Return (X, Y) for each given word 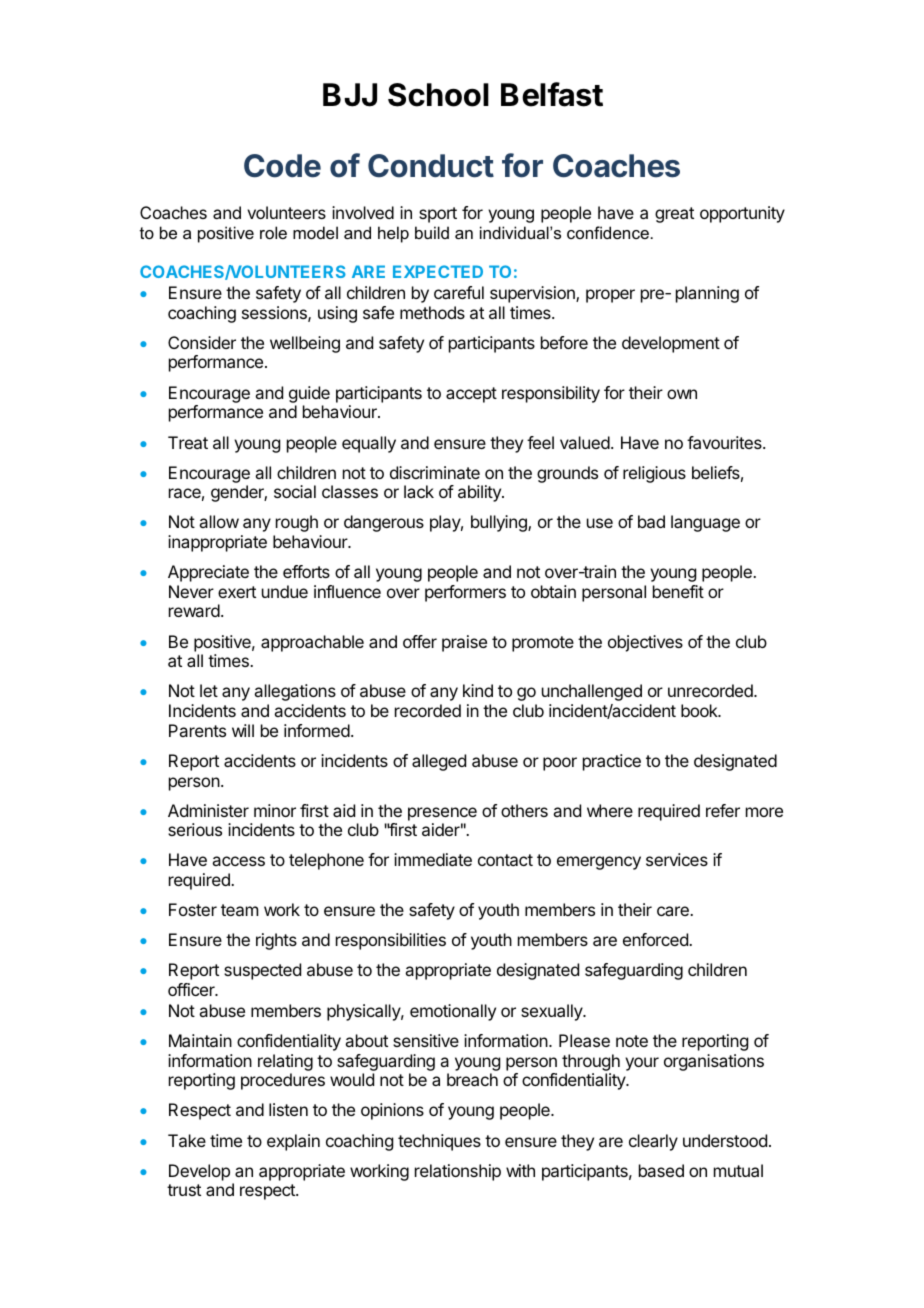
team (239, 910)
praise (464, 643)
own (682, 394)
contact (505, 860)
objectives (645, 643)
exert (237, 592)
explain (293, 1142)
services (677, 859)
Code (282, 166)
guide (309, 394)
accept (471, 395)
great (674, 215)
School (438, 95)
